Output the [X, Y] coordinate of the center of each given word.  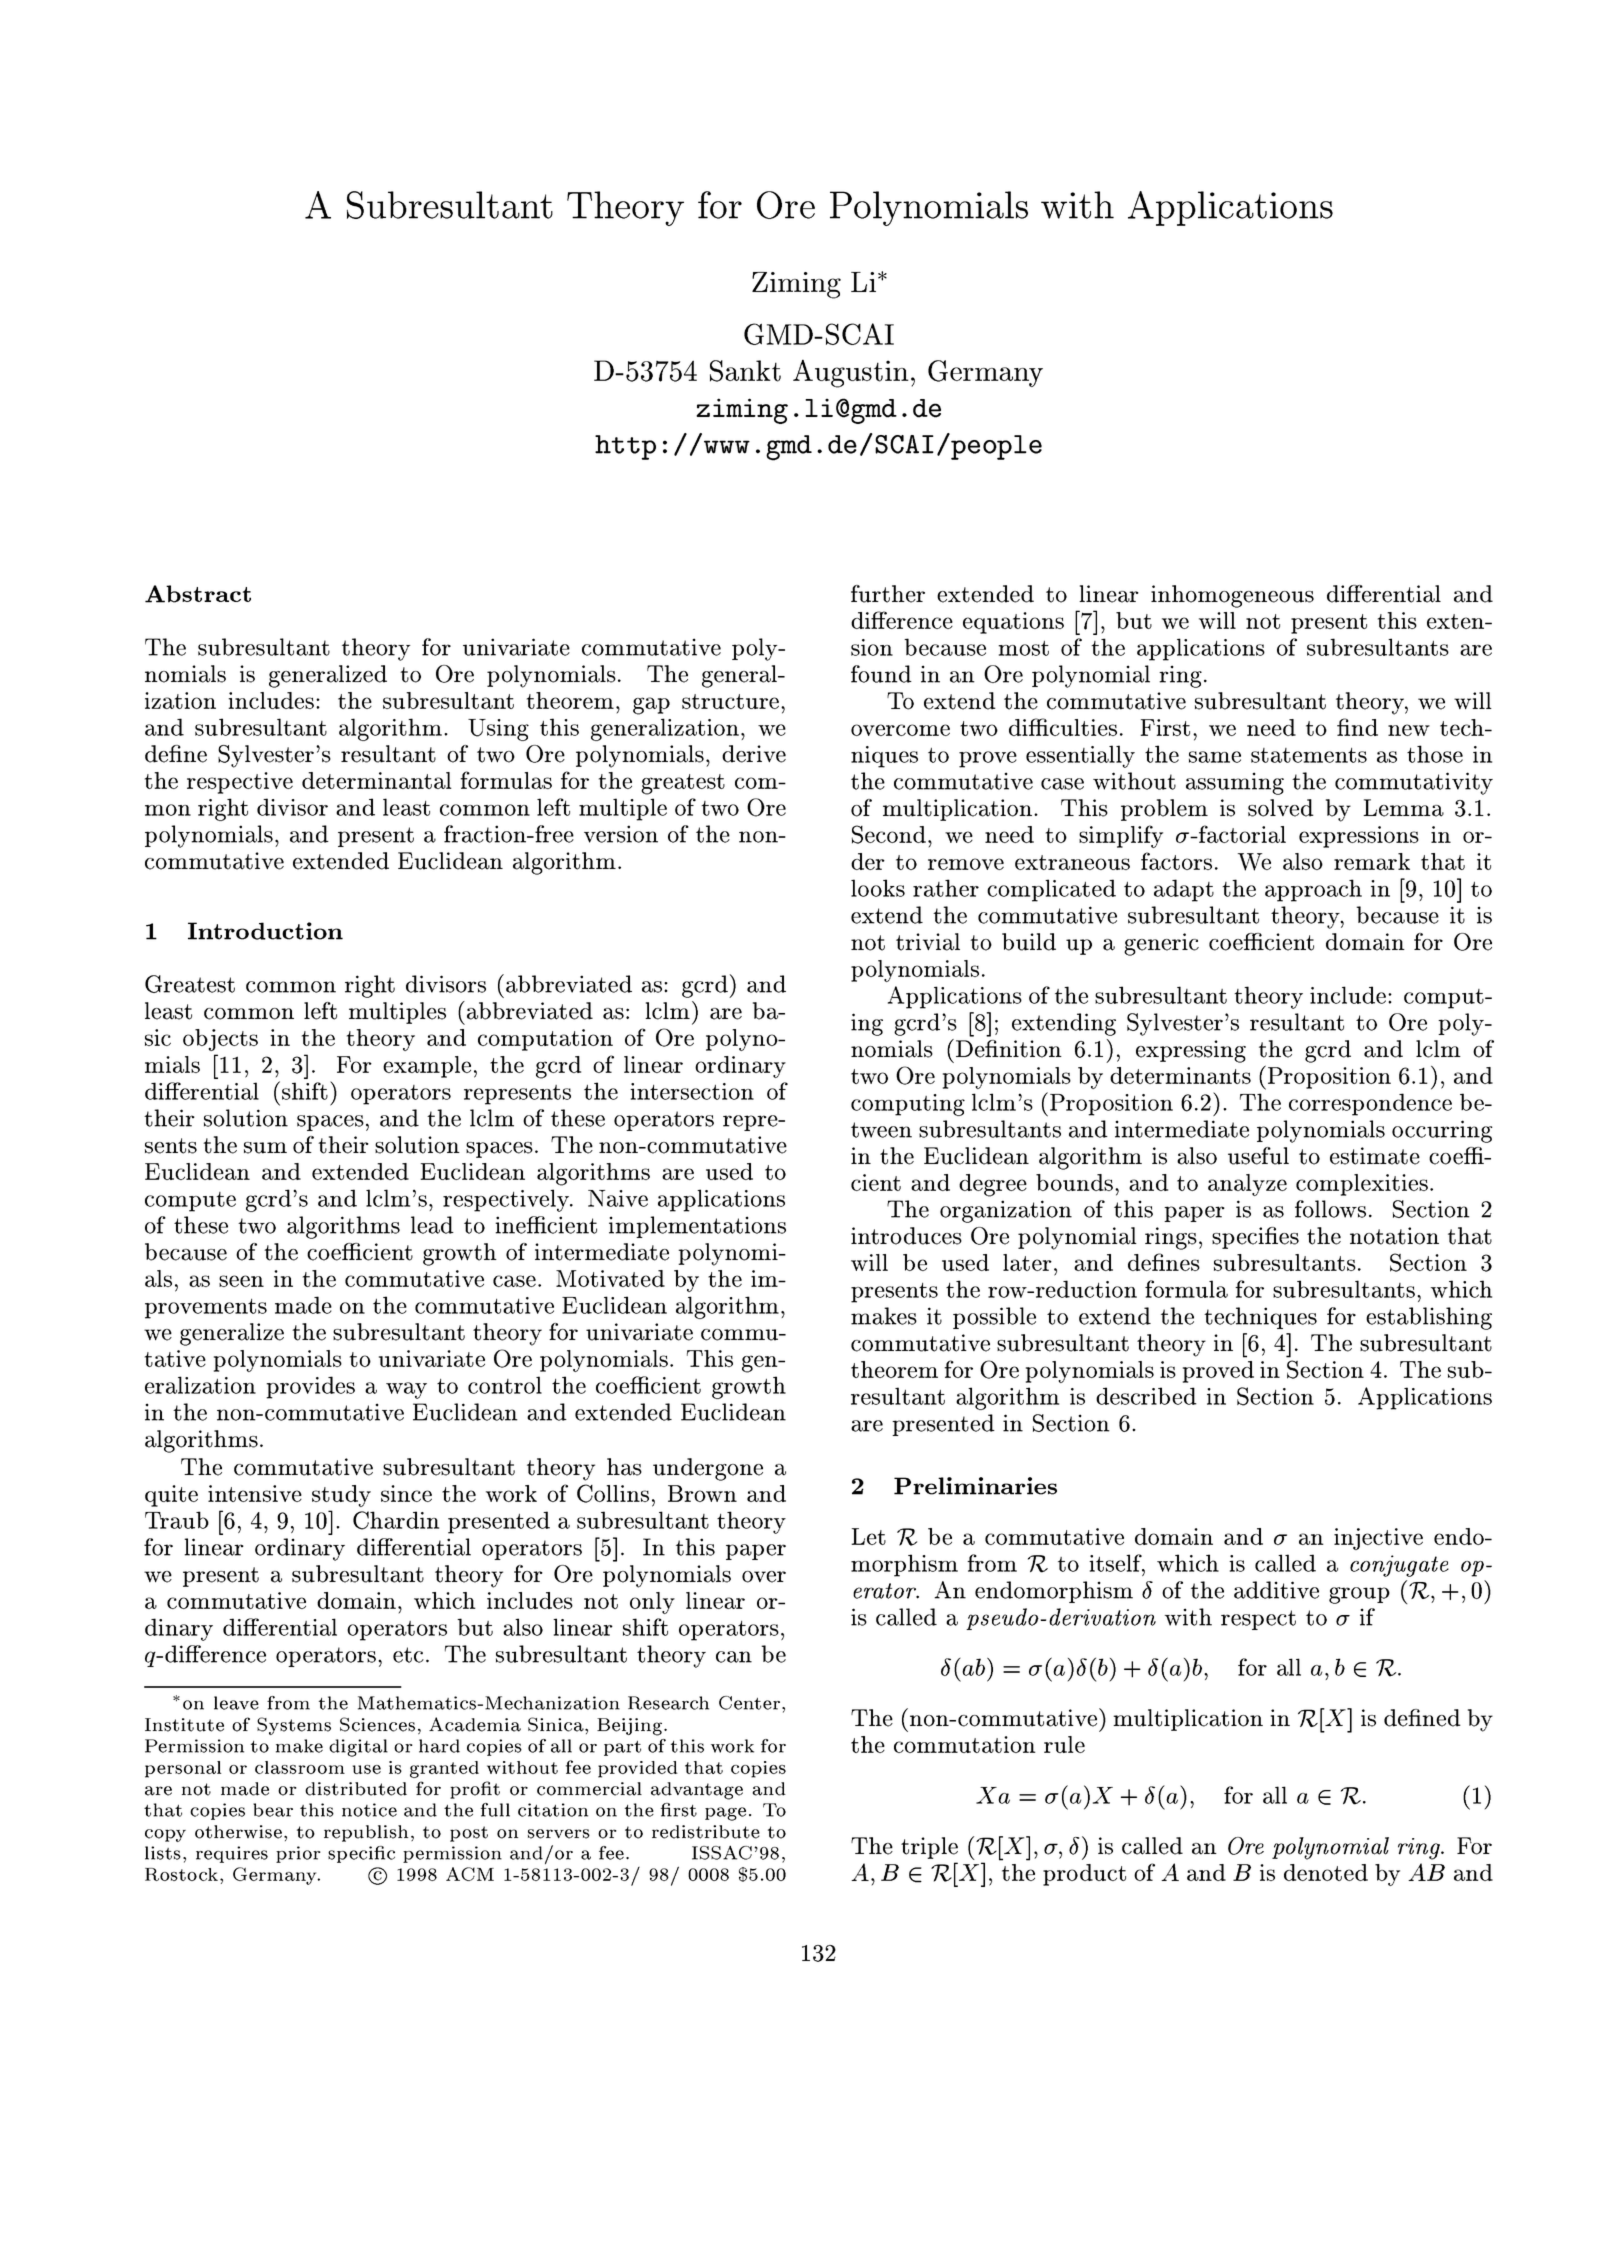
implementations [697, 1227]
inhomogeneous [1232, 596]
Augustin [851, 374]
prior [298, 1854]
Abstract [198, 594]
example [427, 1067]
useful [1258, 1156]
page [725, 1814]
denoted [1326, 1872]
